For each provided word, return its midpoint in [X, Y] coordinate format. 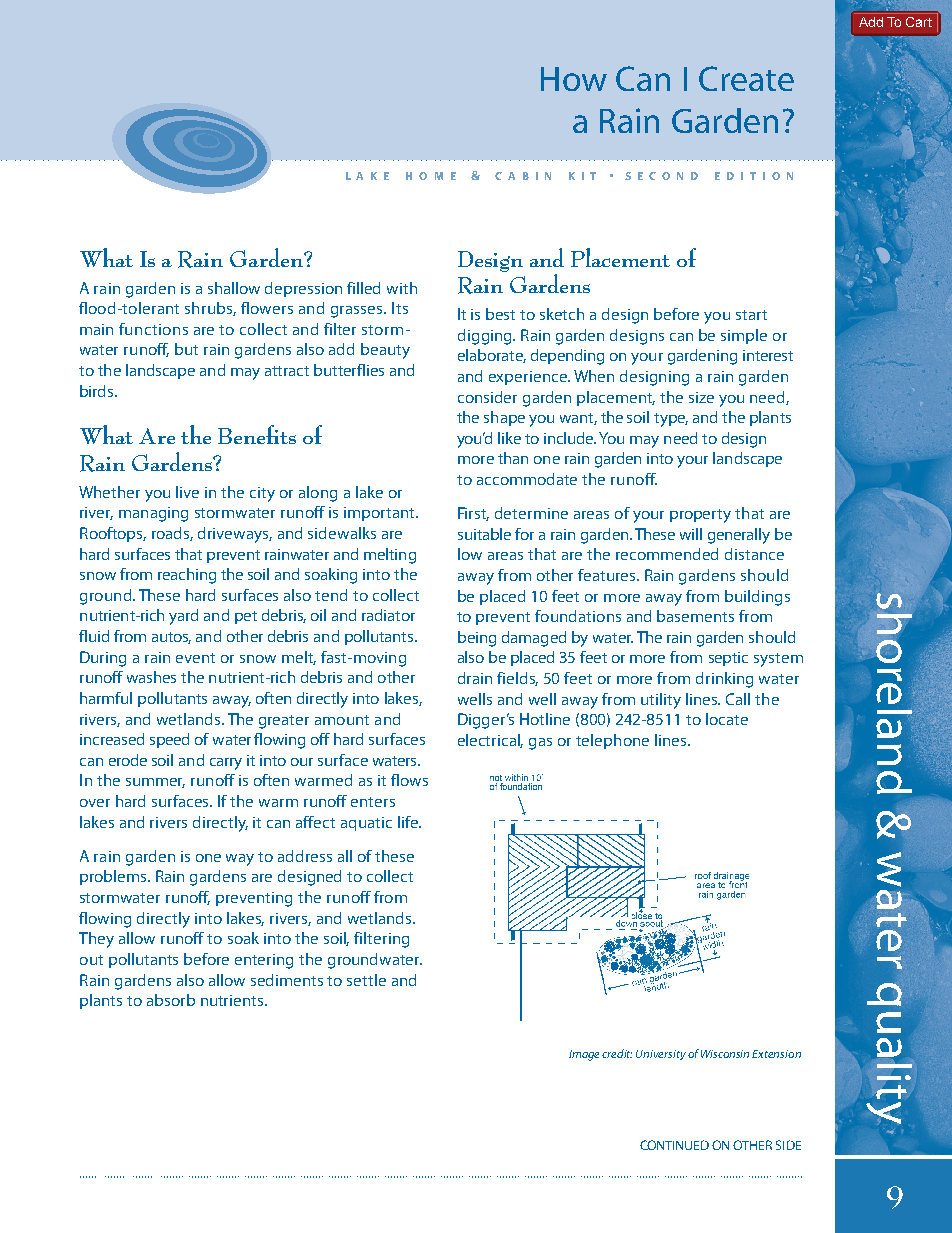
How [574, 79]
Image [586, 1055]
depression [303, 289]
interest [768, 355]
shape [504, 418]
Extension [776, 1054]
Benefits [257, 434]
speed [169, 740]
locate [727, 719]
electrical [490, 741]
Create [746, 78]
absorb [171, 1000]
